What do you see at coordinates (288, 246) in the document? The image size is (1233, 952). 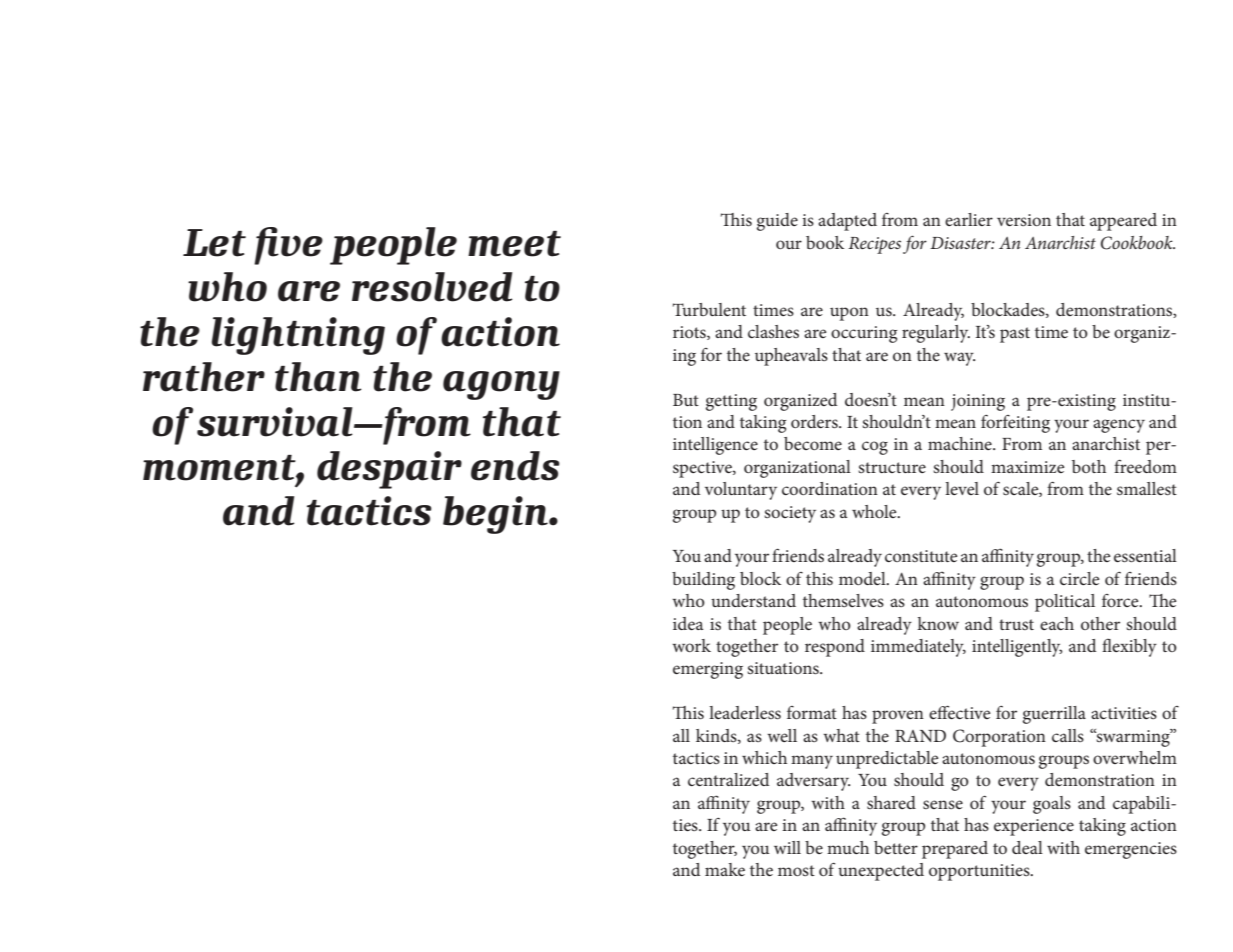 I see `five` at bounding box center [288, 246].
